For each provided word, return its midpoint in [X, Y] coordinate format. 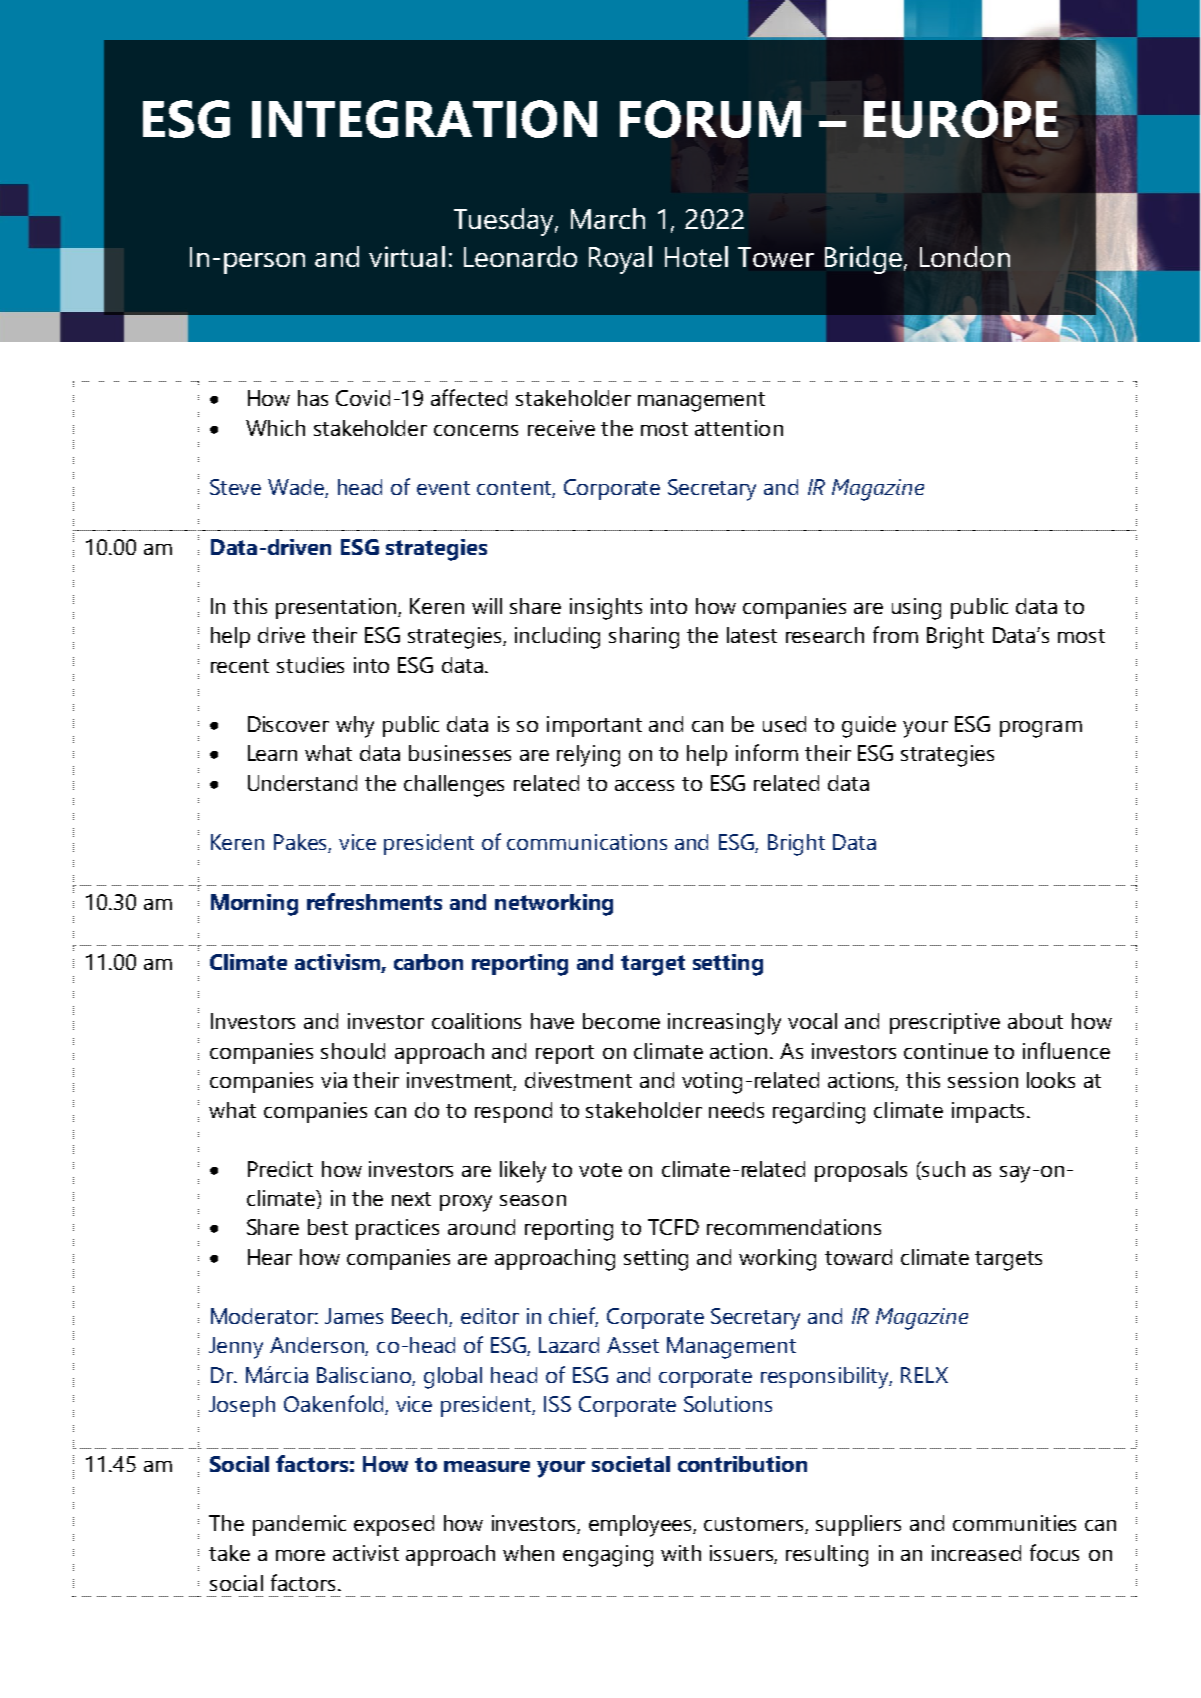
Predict [280, 1169]
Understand [302, 783]
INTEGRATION [424, 119]
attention [739, 428]
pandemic [299, 1525]
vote [600, 1170]
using [916, 609]
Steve [235, 487]
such [943, 1169]
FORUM [710, 119]
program [1041, 729]
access [644, 785]
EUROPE [961, 119]
